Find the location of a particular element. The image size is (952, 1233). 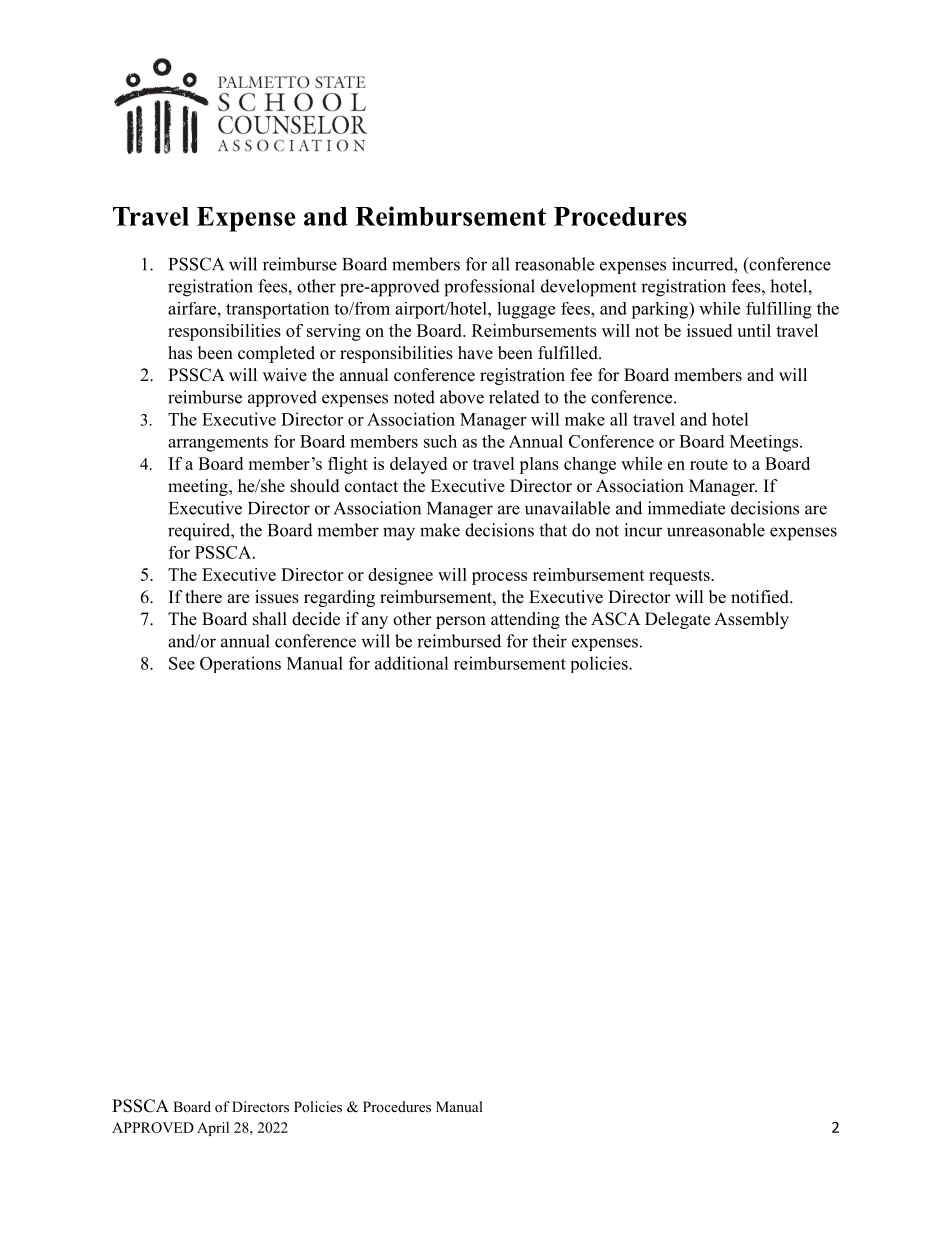

transportation is located at coordinates (277, 310).
